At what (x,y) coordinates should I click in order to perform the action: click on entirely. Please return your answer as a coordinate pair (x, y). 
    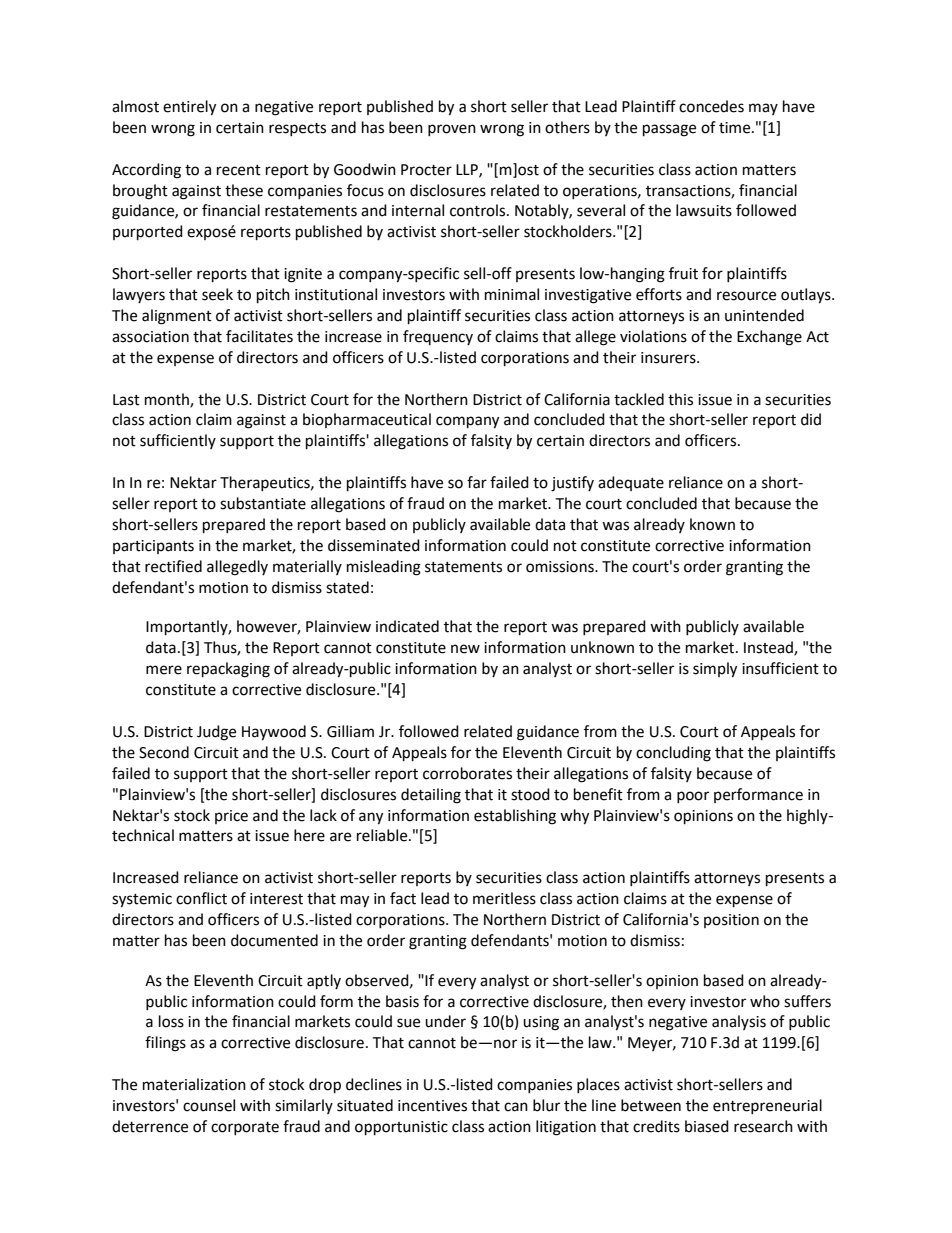
    Looking at the image, I should click on (189, 108).
